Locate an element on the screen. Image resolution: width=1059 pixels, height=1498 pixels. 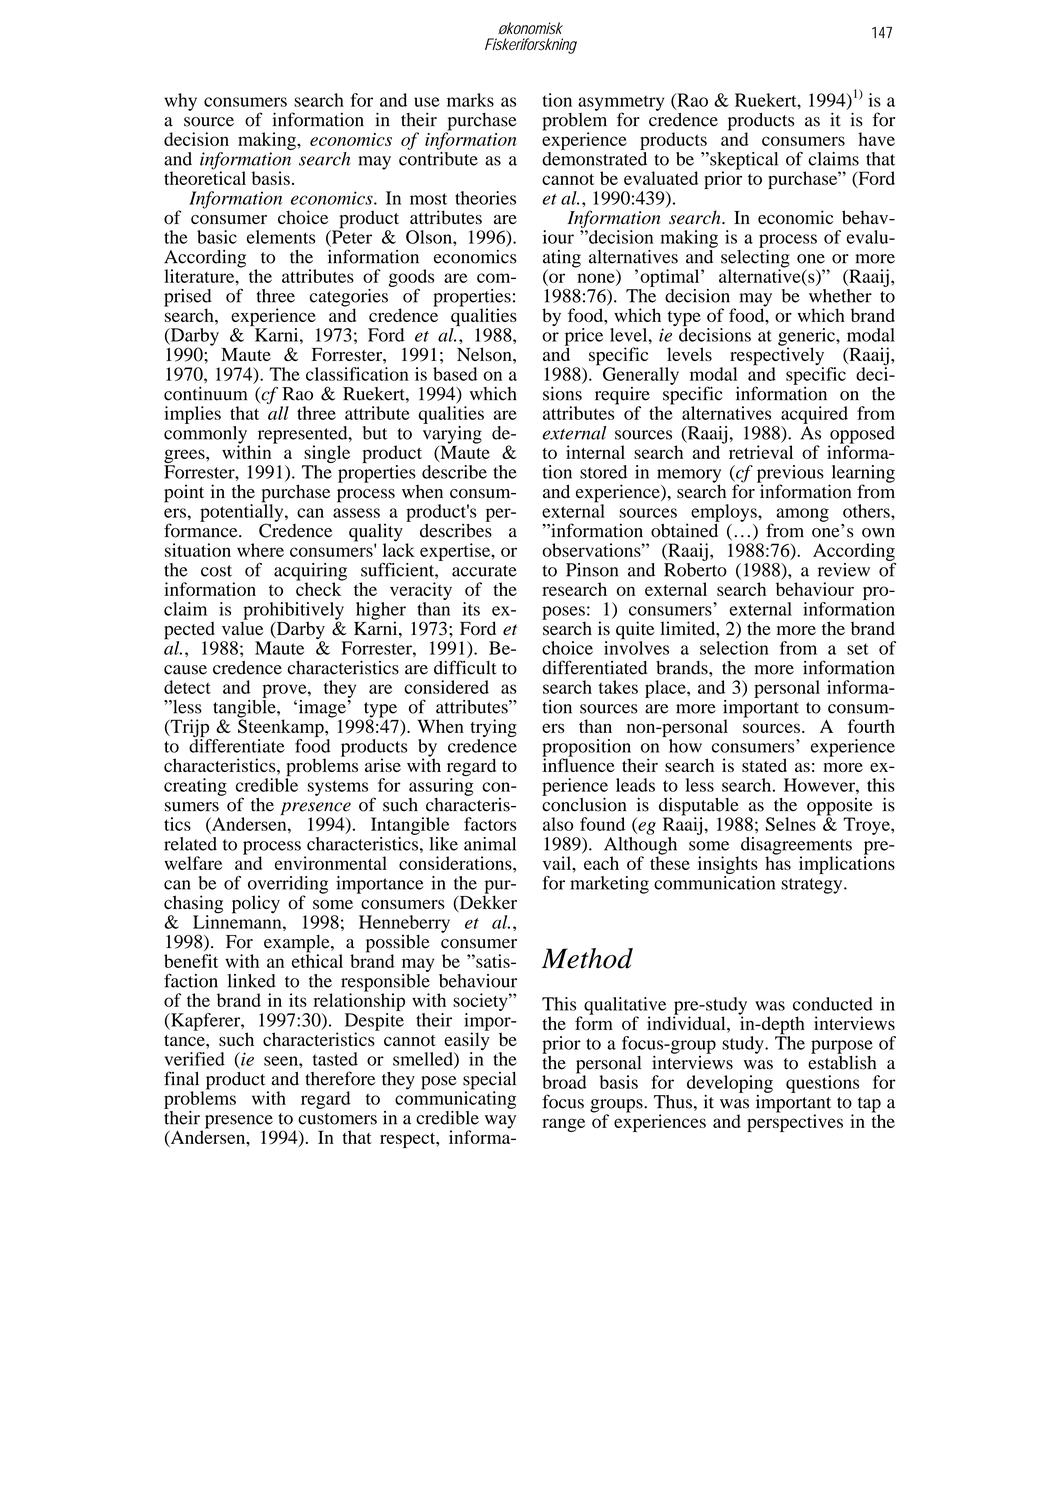
review is located at coordinates (844, 570).
